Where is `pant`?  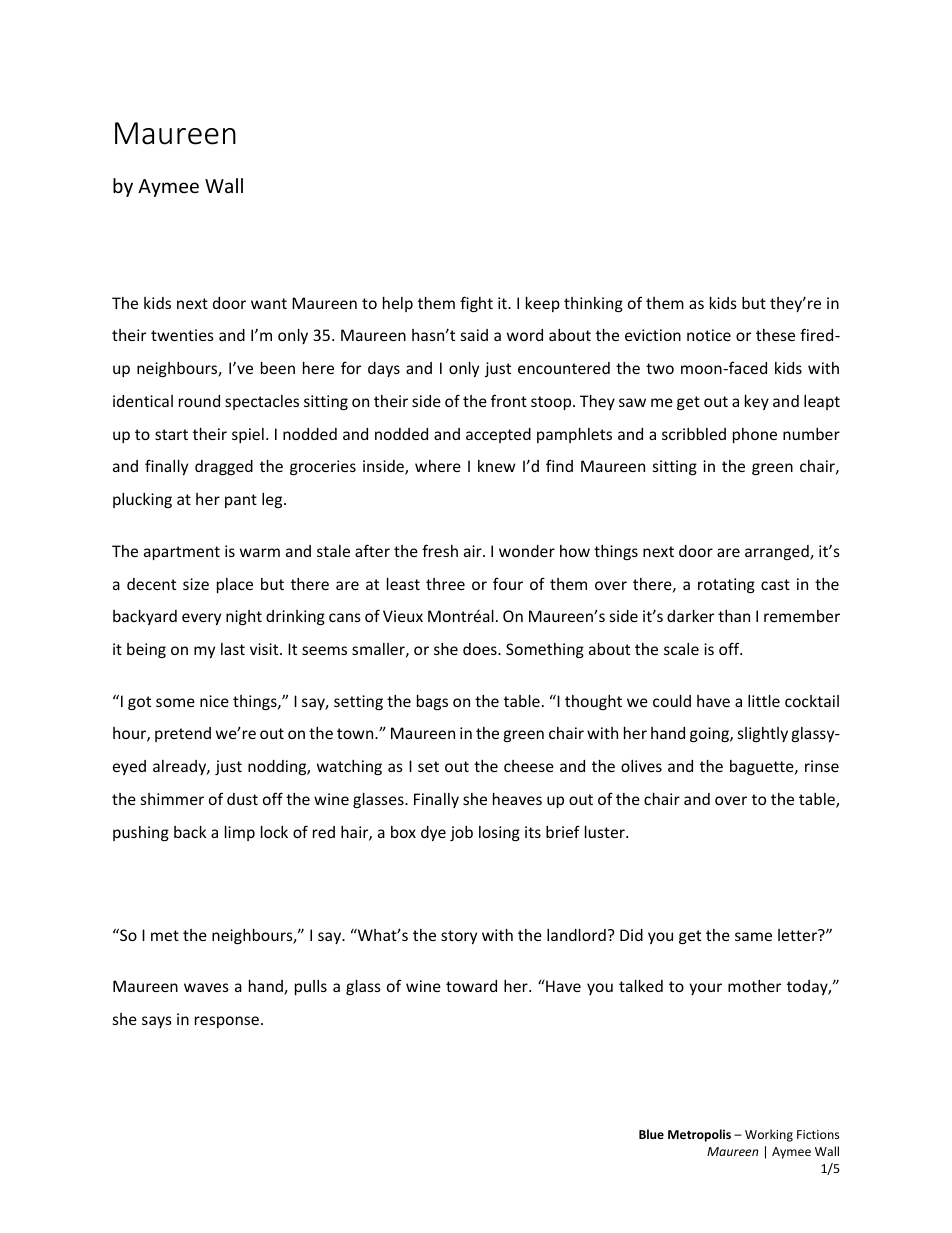 pant is located at coordinates (241, 501).
